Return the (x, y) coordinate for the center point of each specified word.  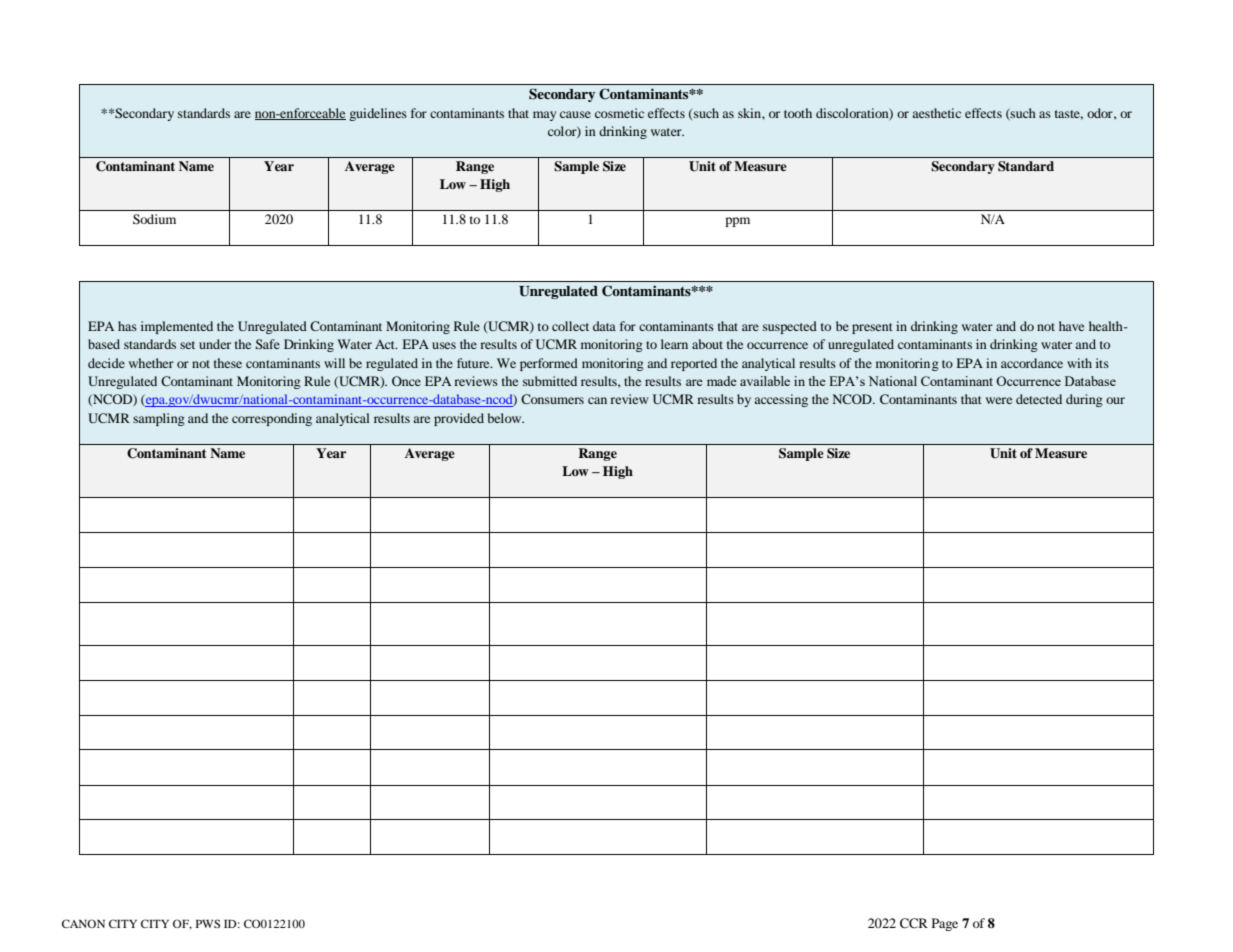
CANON (83, 923)
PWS (208, 923)
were (999, 400)
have (1071, 326)
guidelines (378, 114)
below (506, 418)
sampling (159, 419)
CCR (914, 923)
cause (575, 114)
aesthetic (936, 113)
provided (459, 419)
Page (945, 924)
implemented (177, 327)
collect (570, 326)
